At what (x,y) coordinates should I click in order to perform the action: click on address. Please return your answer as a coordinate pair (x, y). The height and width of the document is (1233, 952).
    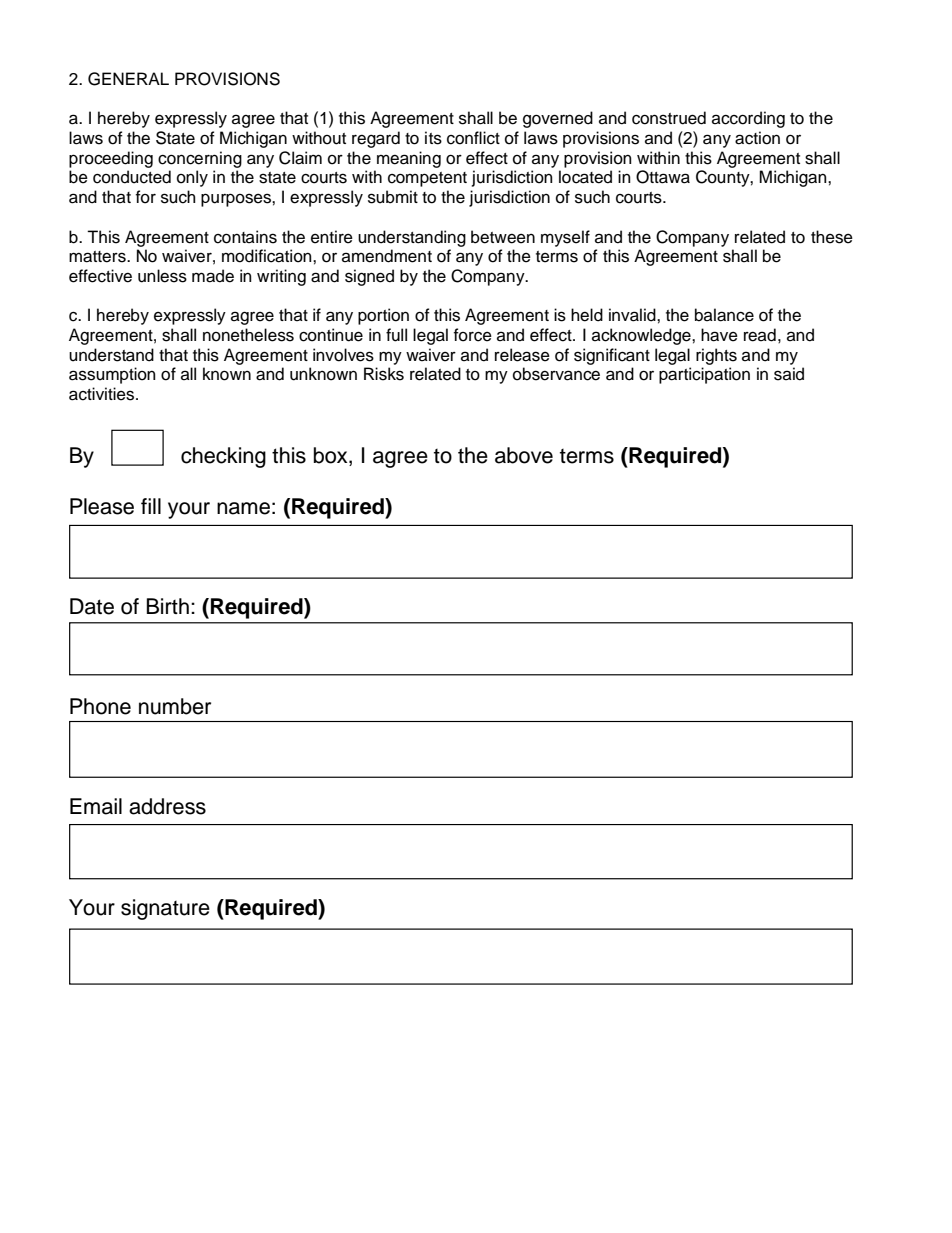
    Looking at the image, I should click on (167, 806).
